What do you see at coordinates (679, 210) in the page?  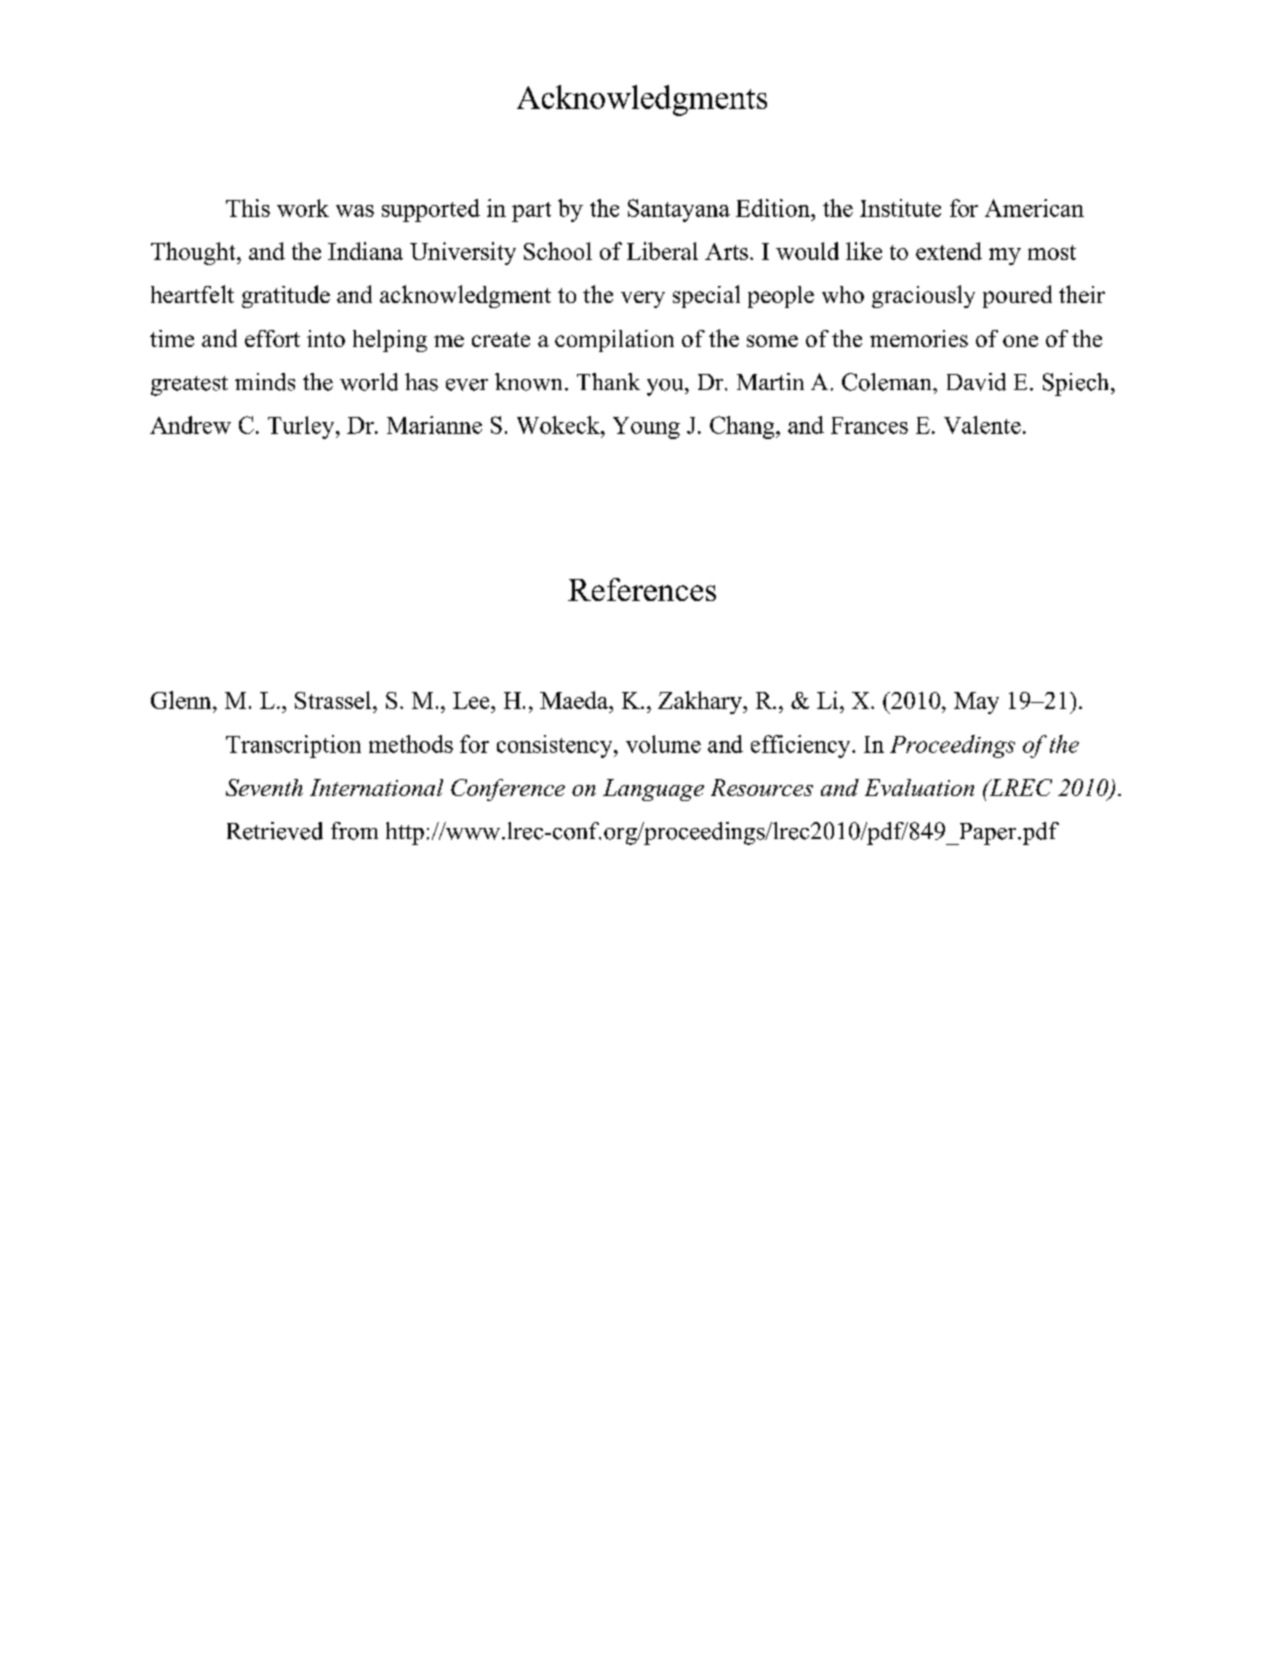 I see `Santayana` at bounding box center [679, 210].
